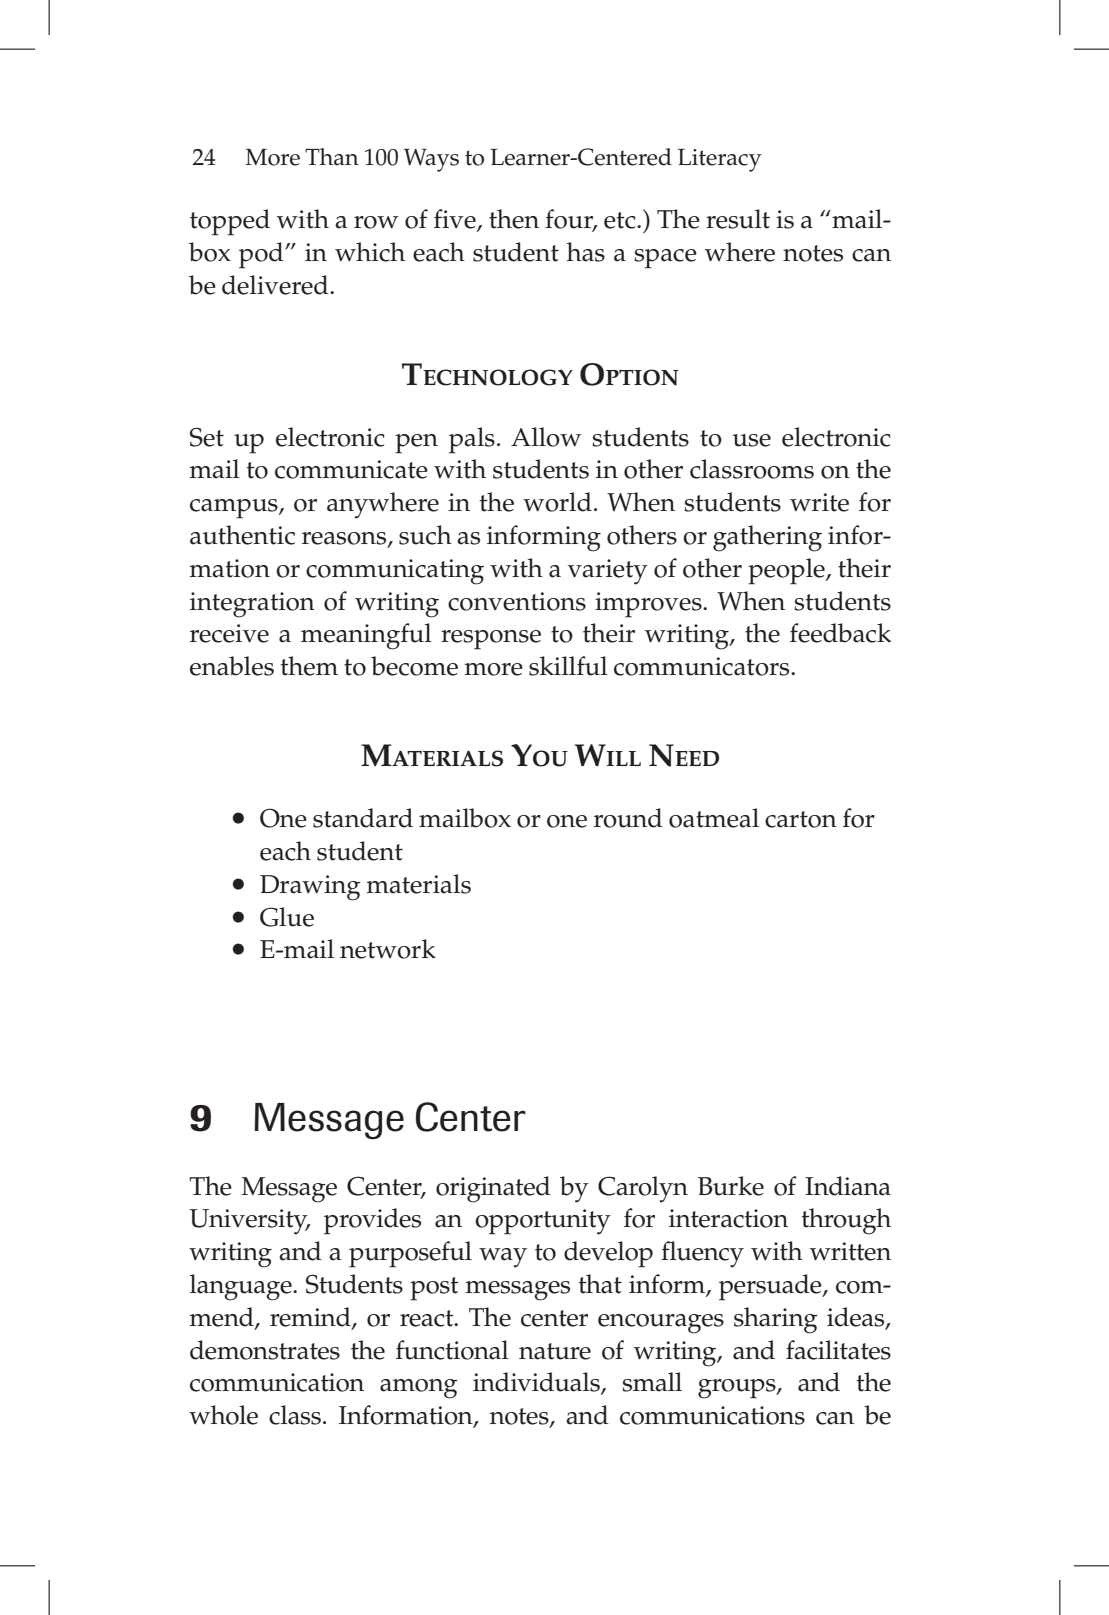 The width and height of the screenshot is (1109, 1615). What do you see at coordinates (586, 252) in the screenshot?
I see `has` at bounding box center [586, 252].
